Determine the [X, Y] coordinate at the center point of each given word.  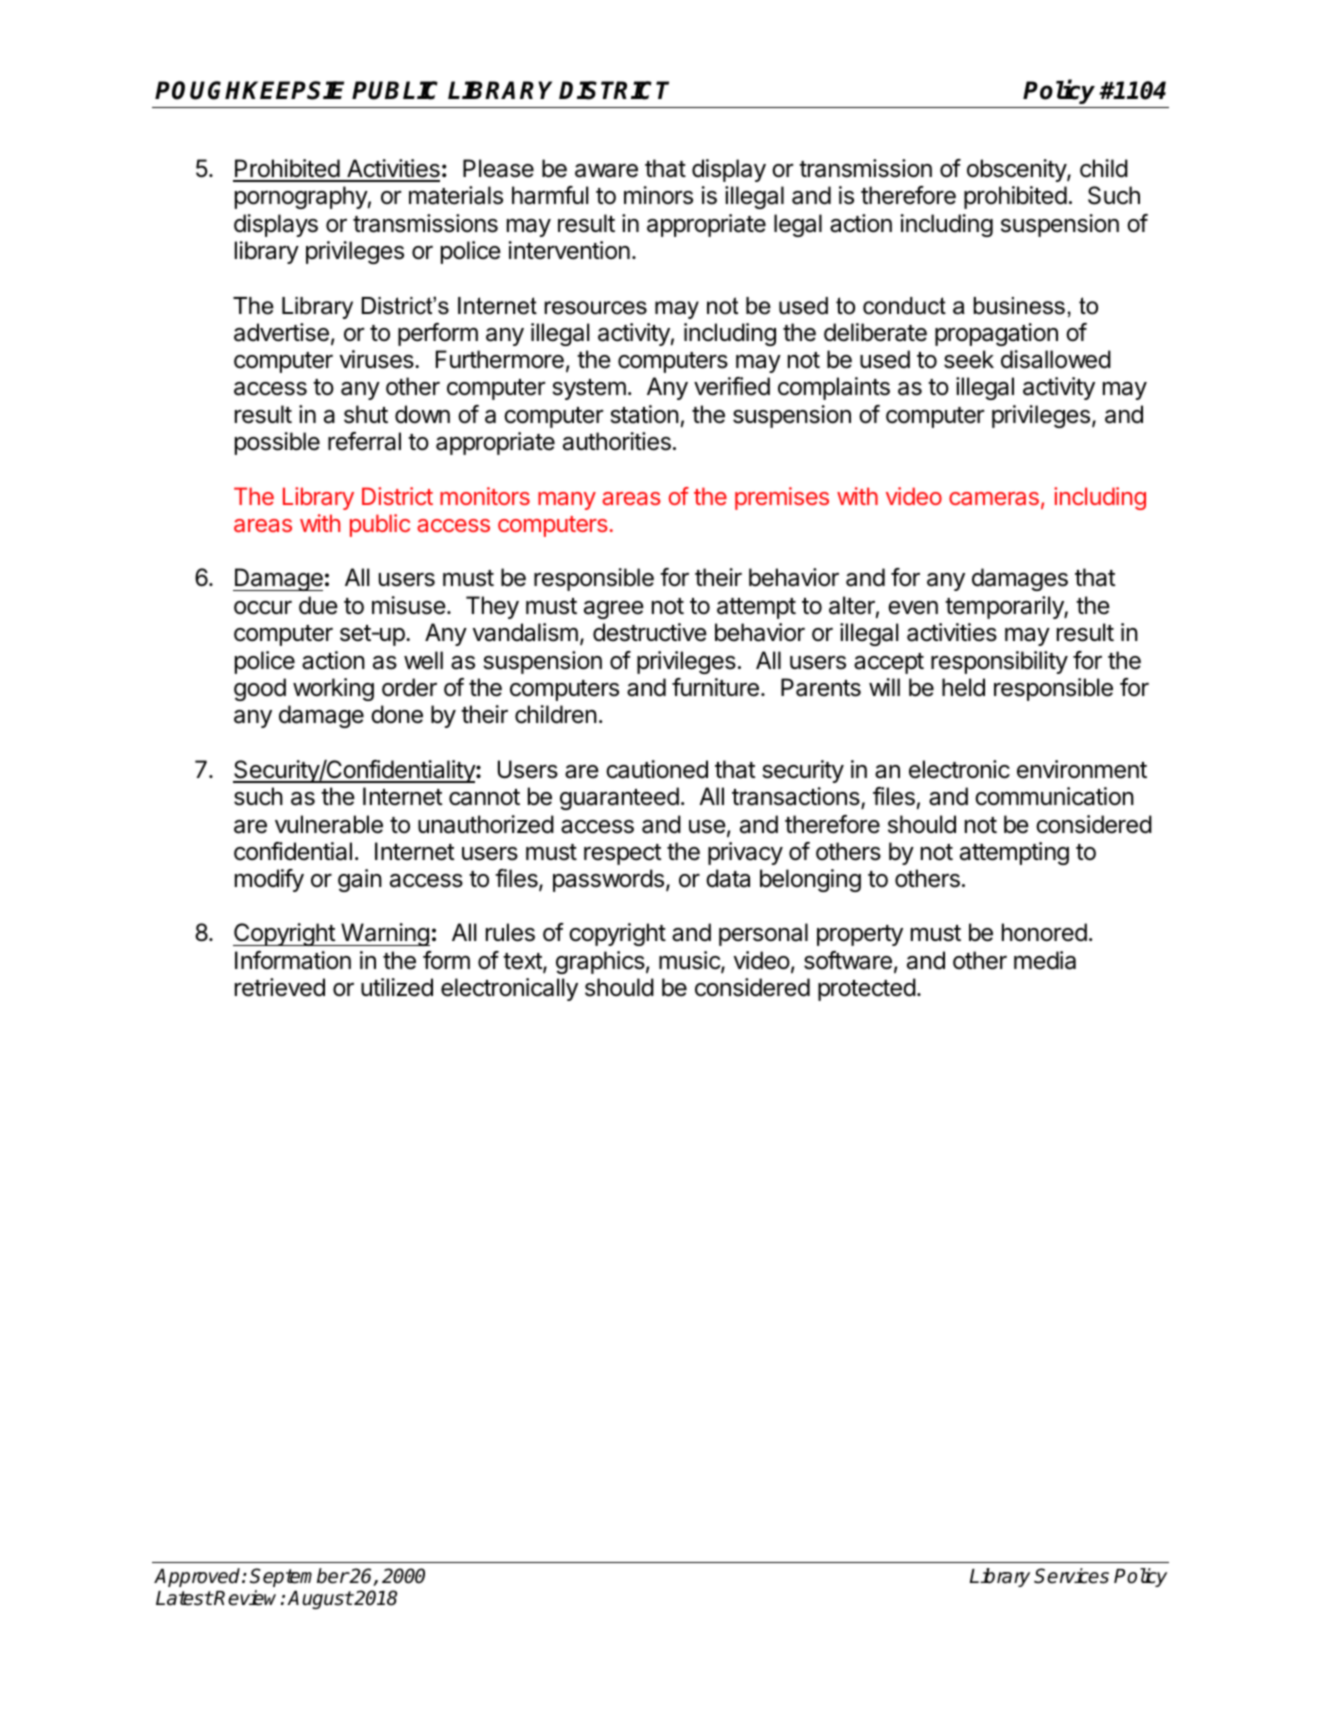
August [320, 1600]
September [299, 1577]
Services [1071, 1576]
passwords [608, 880]
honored [1044, 932]
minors [658, 195]
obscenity [1017, 170]
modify [269, 880]
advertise [281, 332]
